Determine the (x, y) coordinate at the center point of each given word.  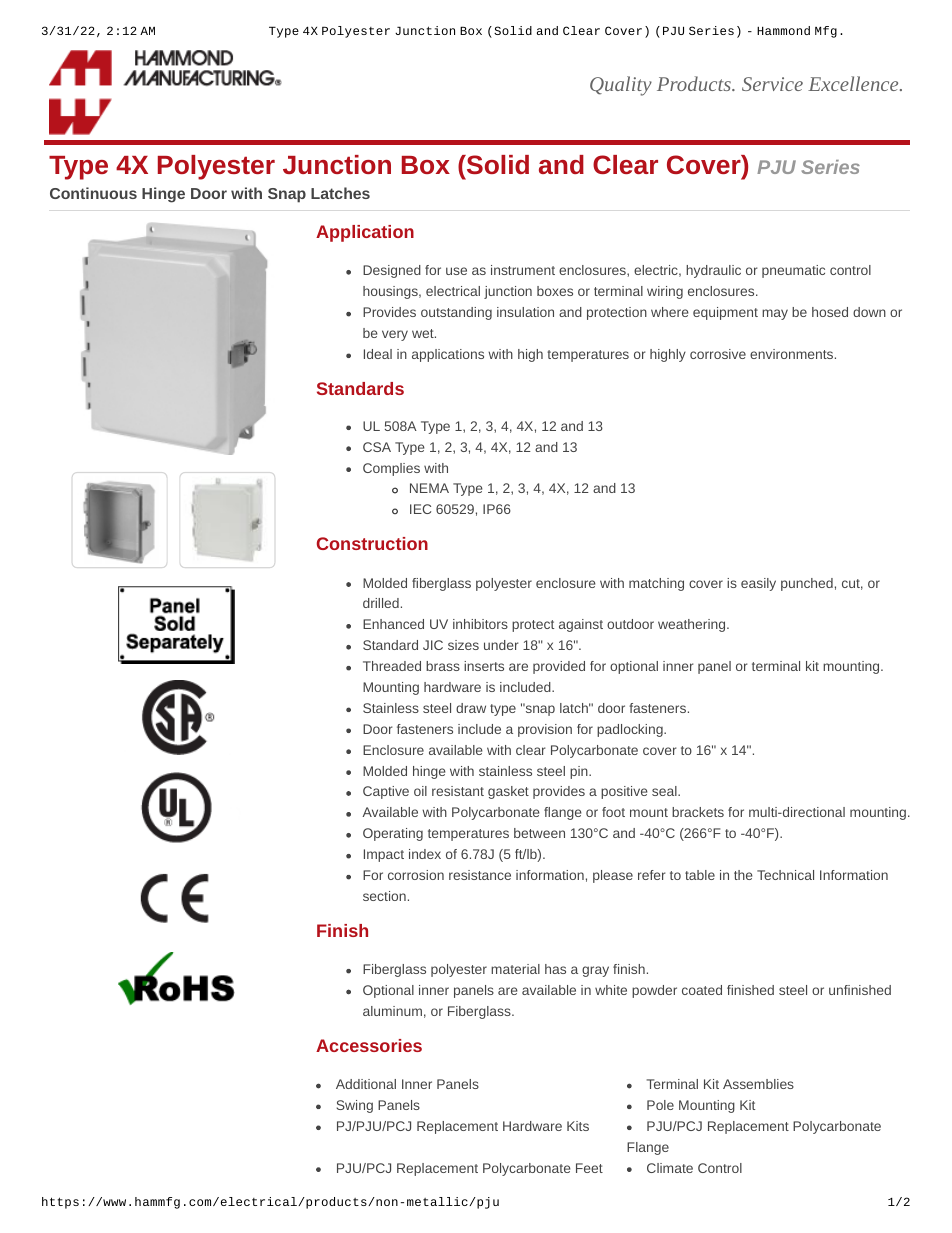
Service (772, 84)
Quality (621, 86)
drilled (381, 603)
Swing (355, 1106)
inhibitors (480, 624)
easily (758, 584)
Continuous (93, 193)
